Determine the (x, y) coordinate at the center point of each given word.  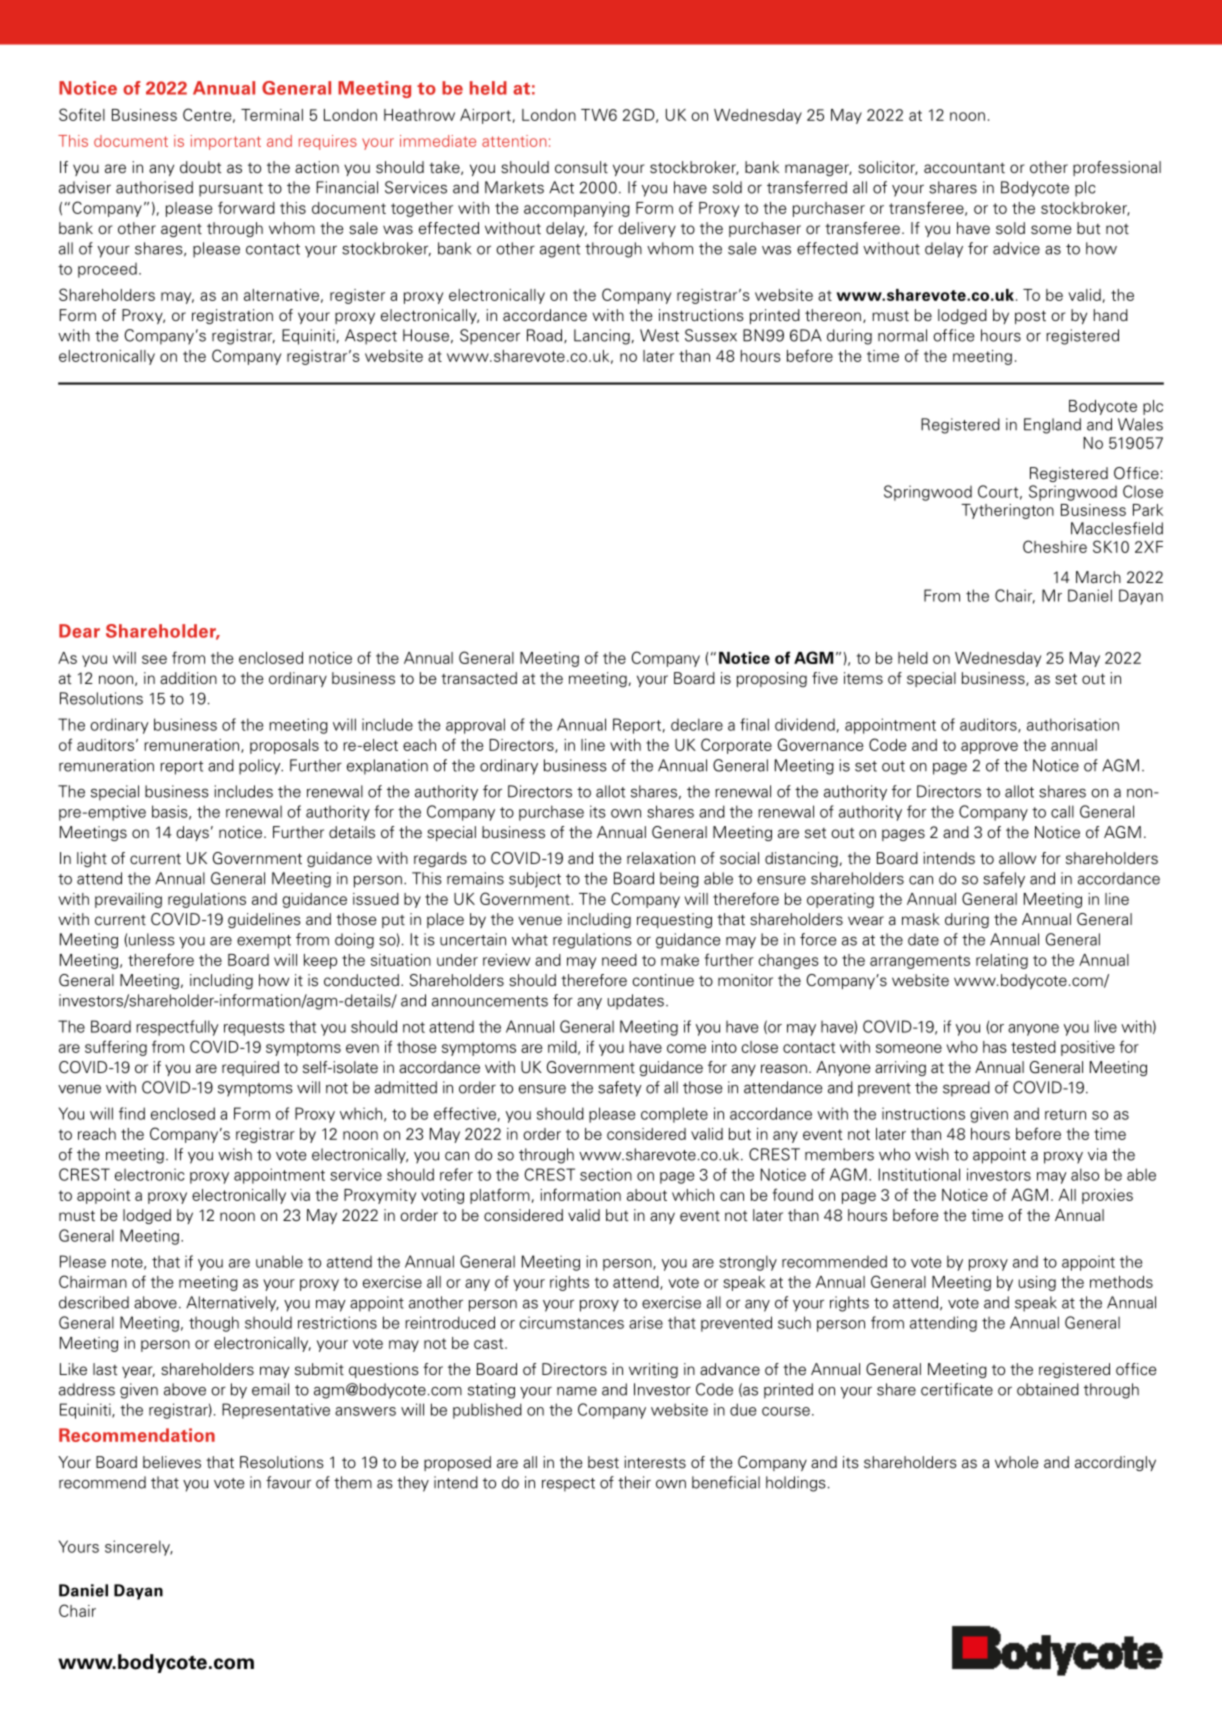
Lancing (602, 337)
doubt (200, 167)
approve (989, 748)
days (192, 833)
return (1065, 1114)
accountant (964, 168)
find (132, 1113)
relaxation (661, 858)
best (603, 1462)
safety (620, 1089)
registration (232, 316)
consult (581, 167)
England (1052, 426)
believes (172, 1462)
